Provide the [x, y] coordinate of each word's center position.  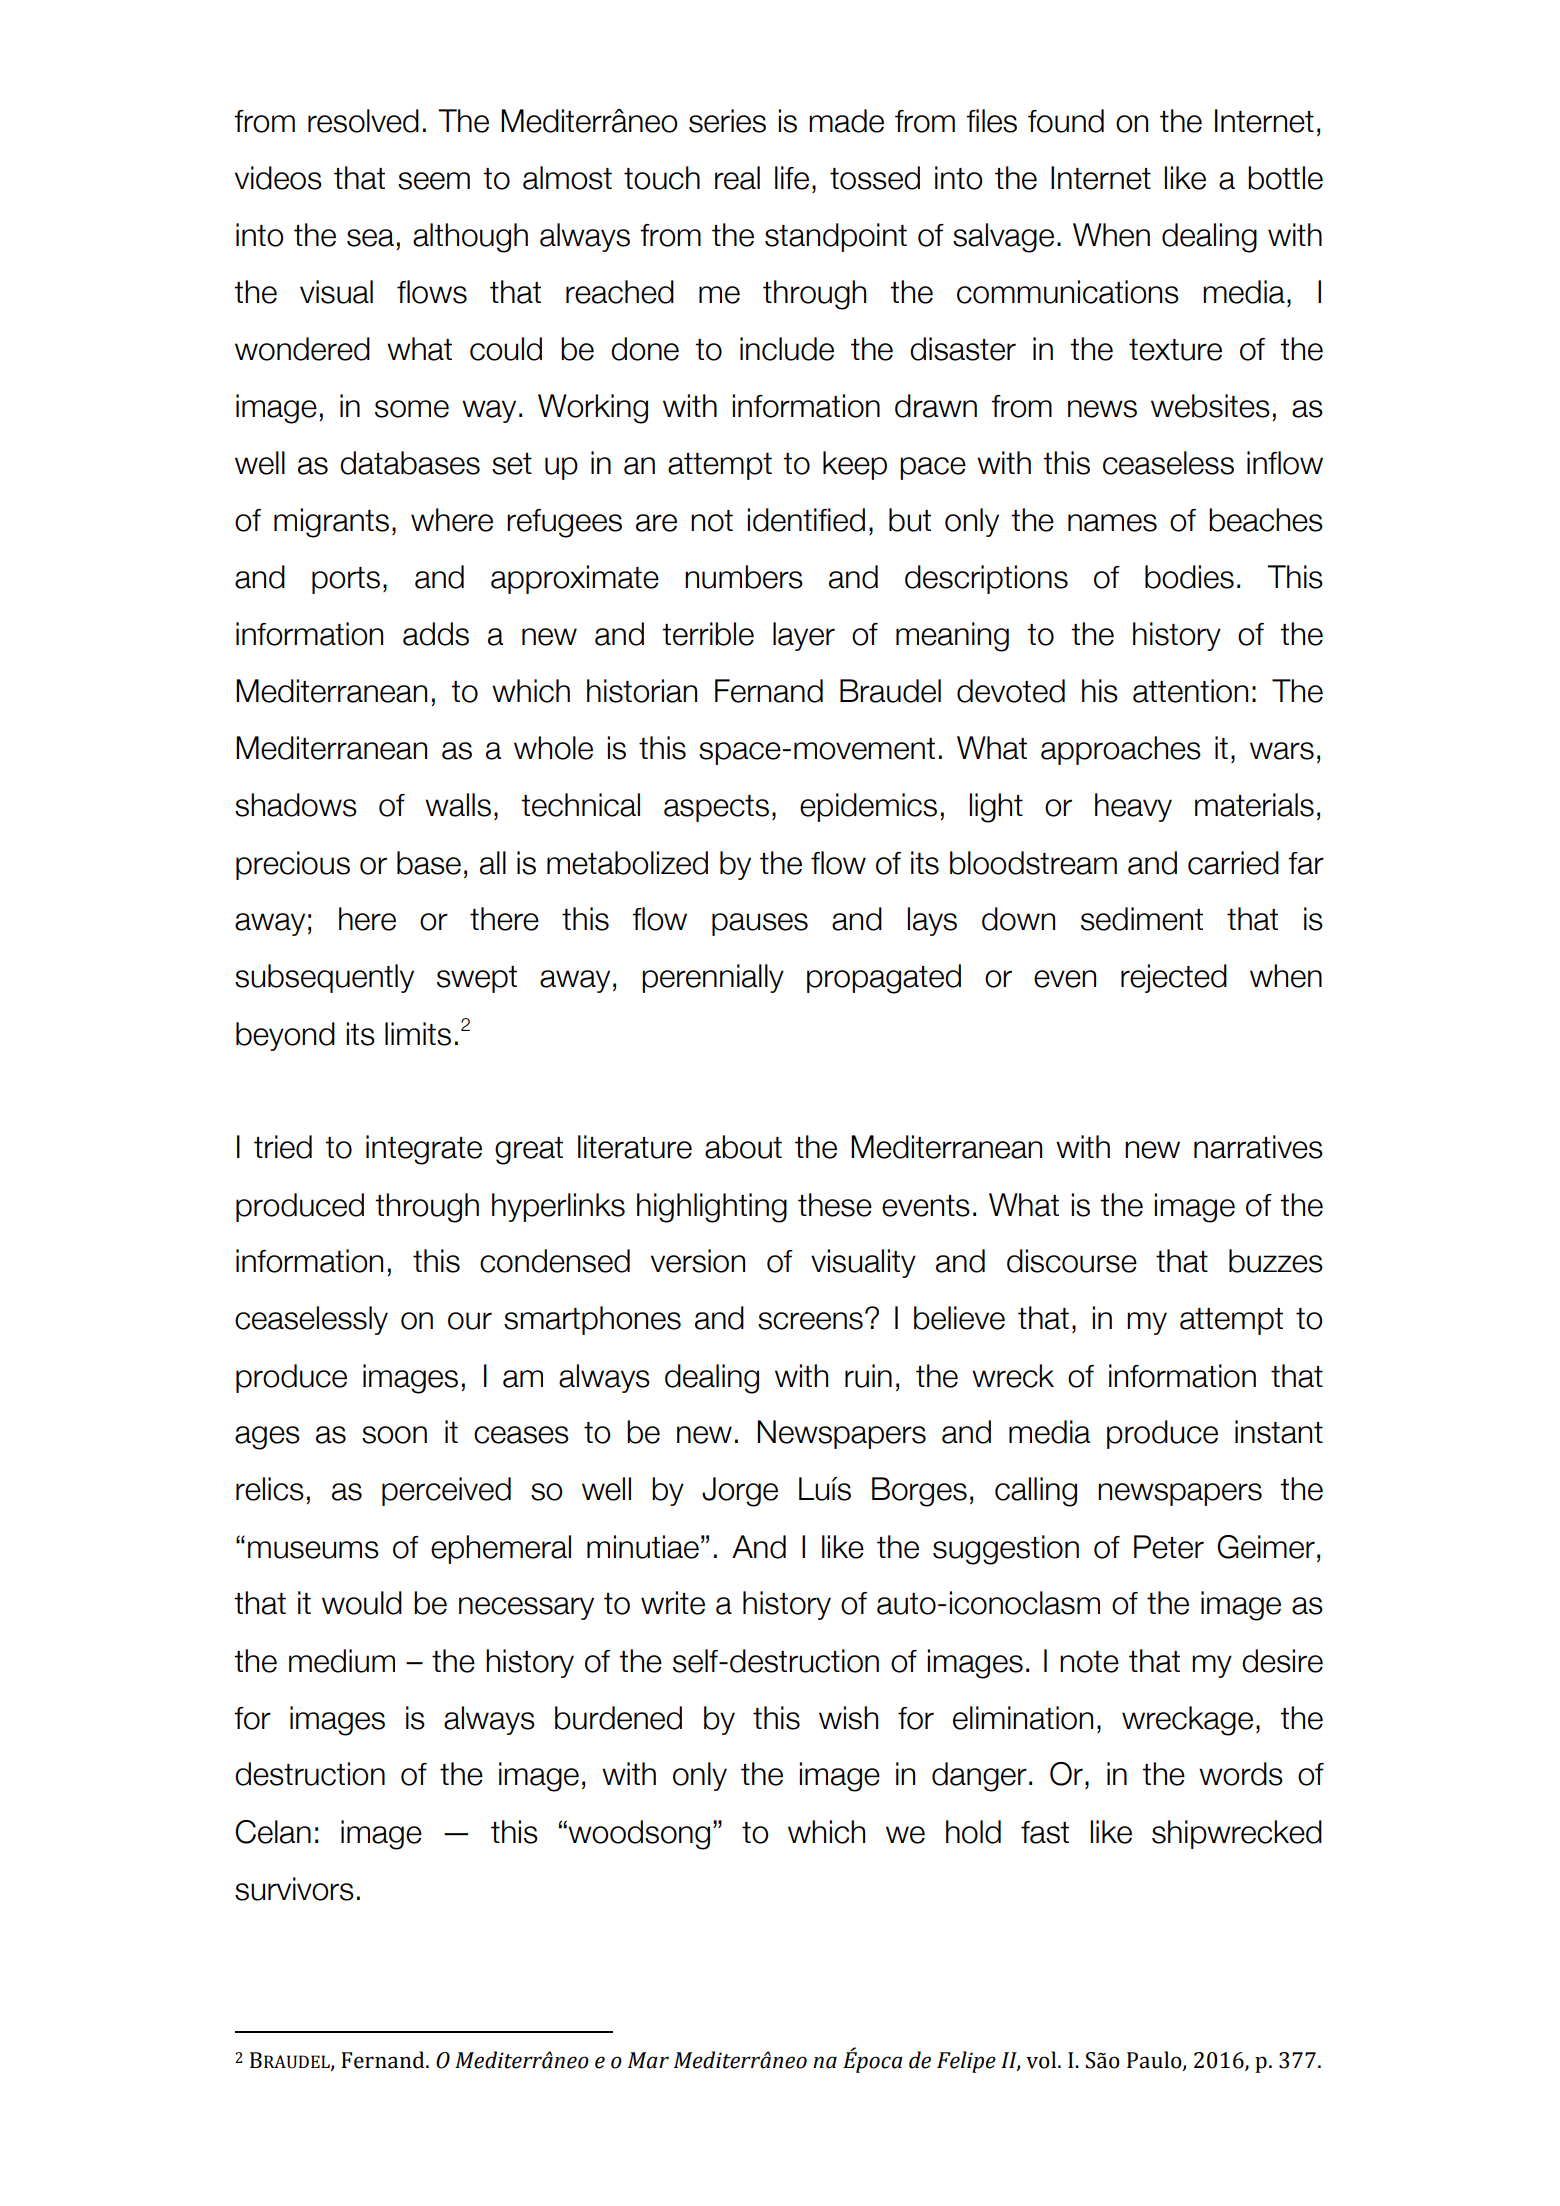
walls [458, 805]
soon [394, 1435]
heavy [1133, 807]
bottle [1285, 178]
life [792, 178]
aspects [716, 808]
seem [434, 181]
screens [810, 1321]
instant [1279, 1432]
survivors [294, 1889]
